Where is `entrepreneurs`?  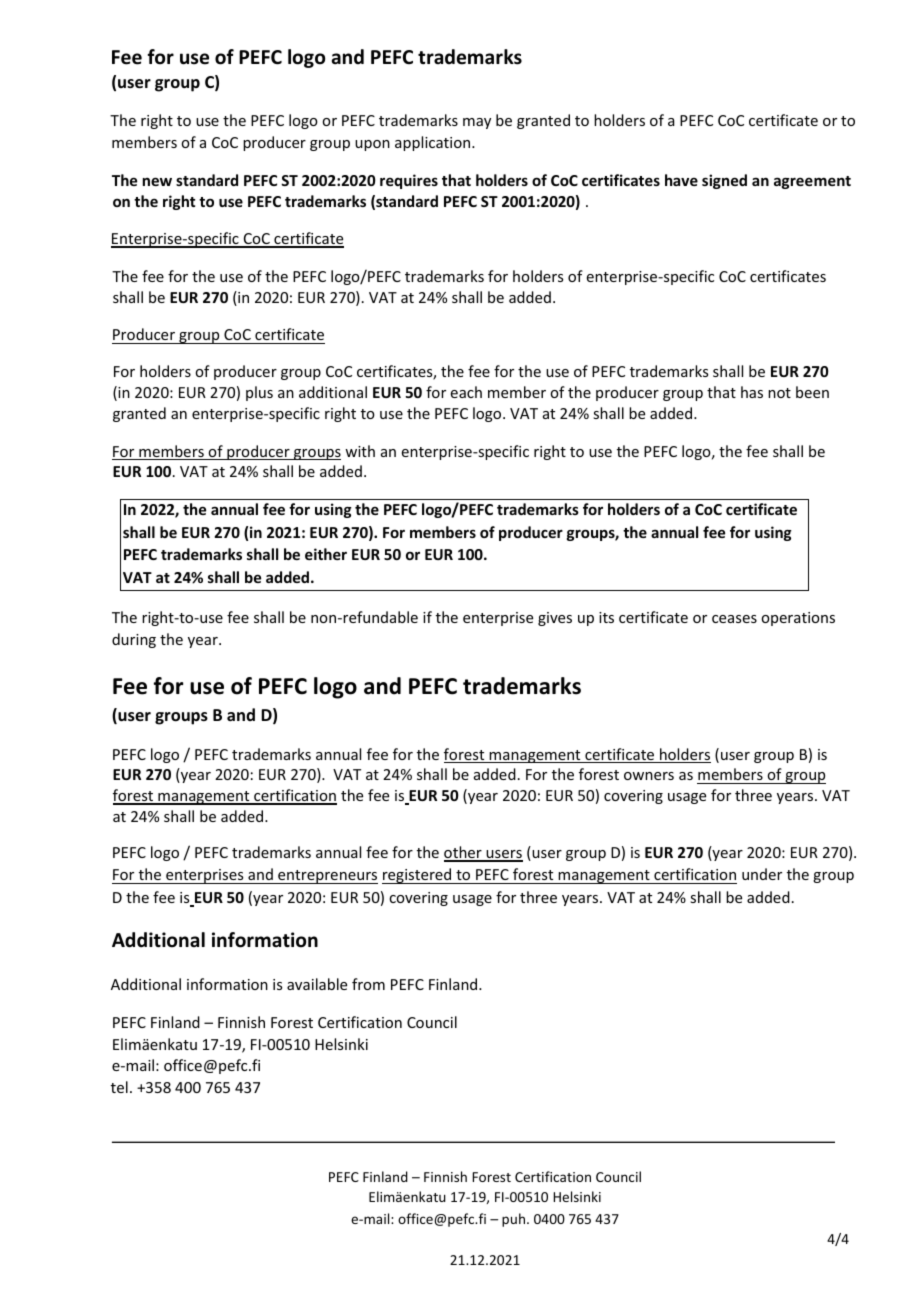 entrepreneurs is located at coordinates (327, 877).
